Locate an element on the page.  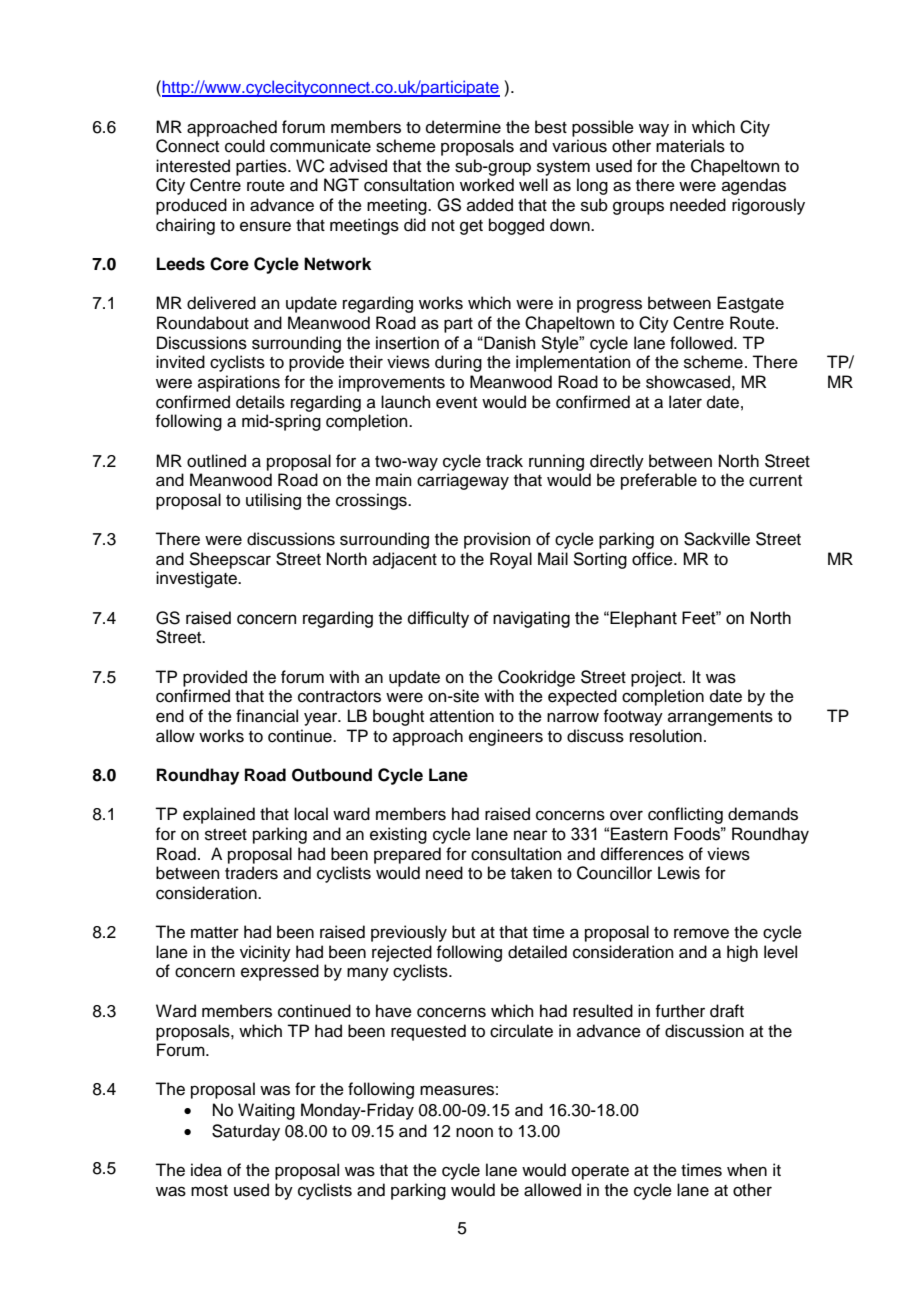
financial is located at coordinates (267, 716).
